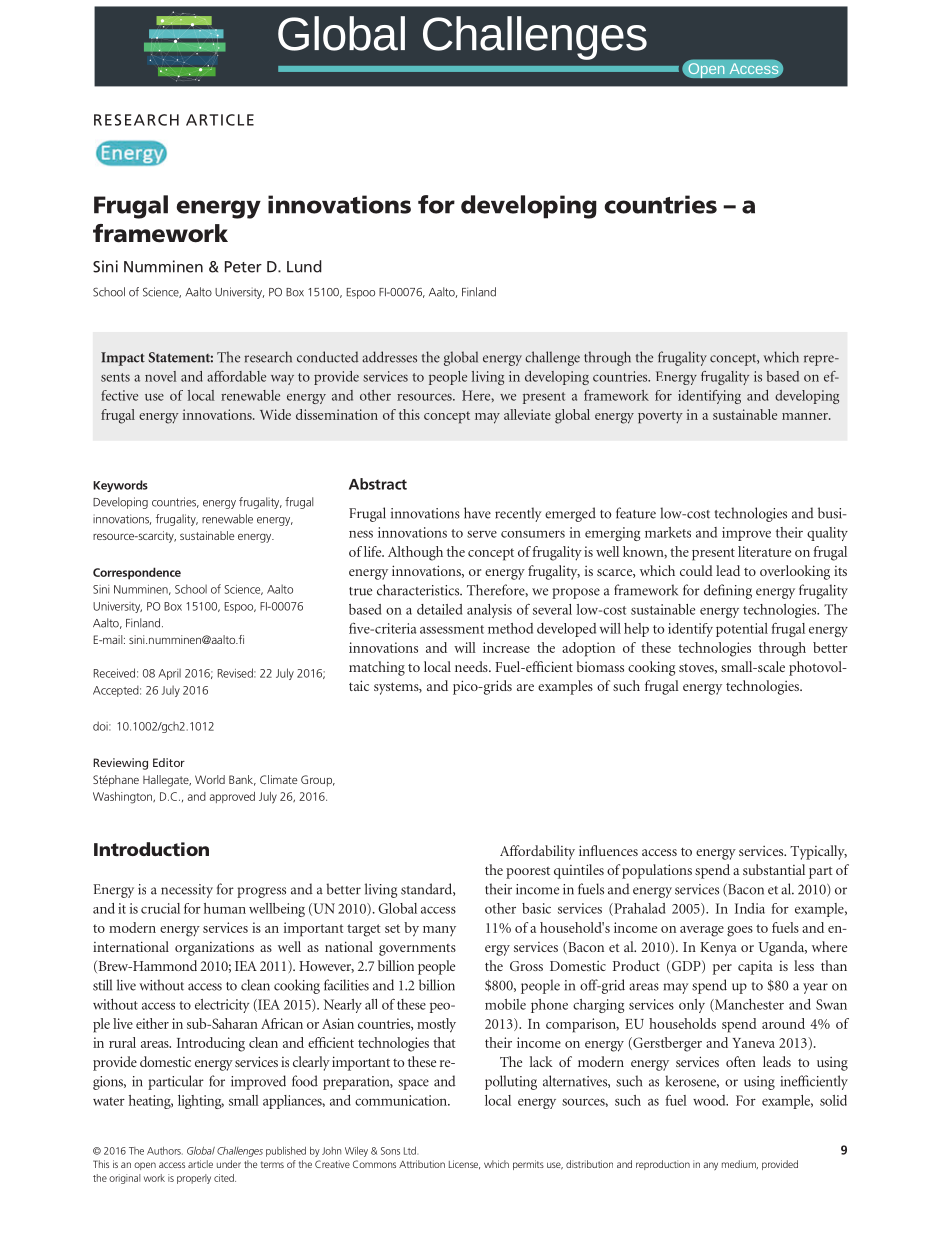  I want to click on needs, so click(472, 666).
